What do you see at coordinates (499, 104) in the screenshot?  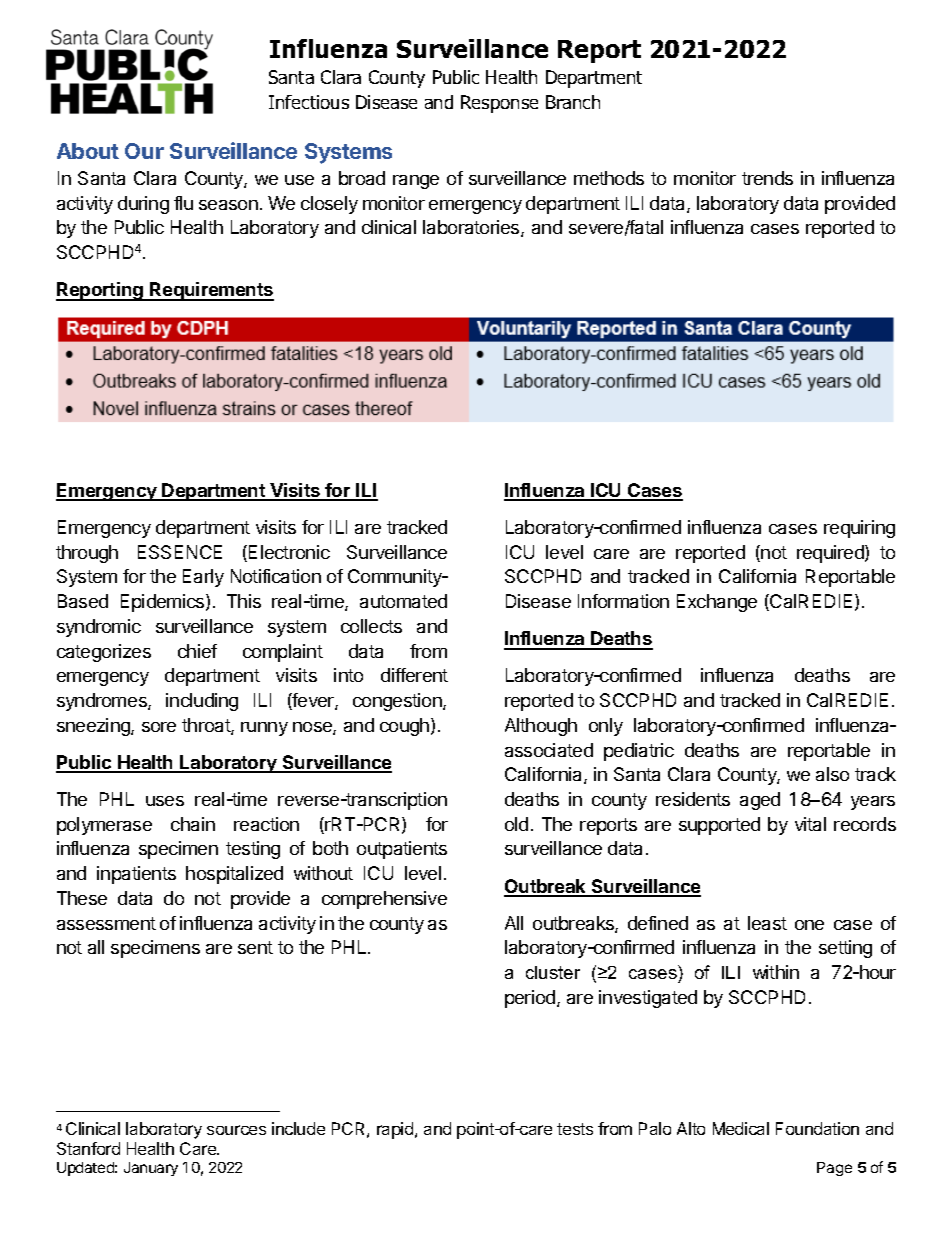 I see `Response` at bounding box center [499, 104].
